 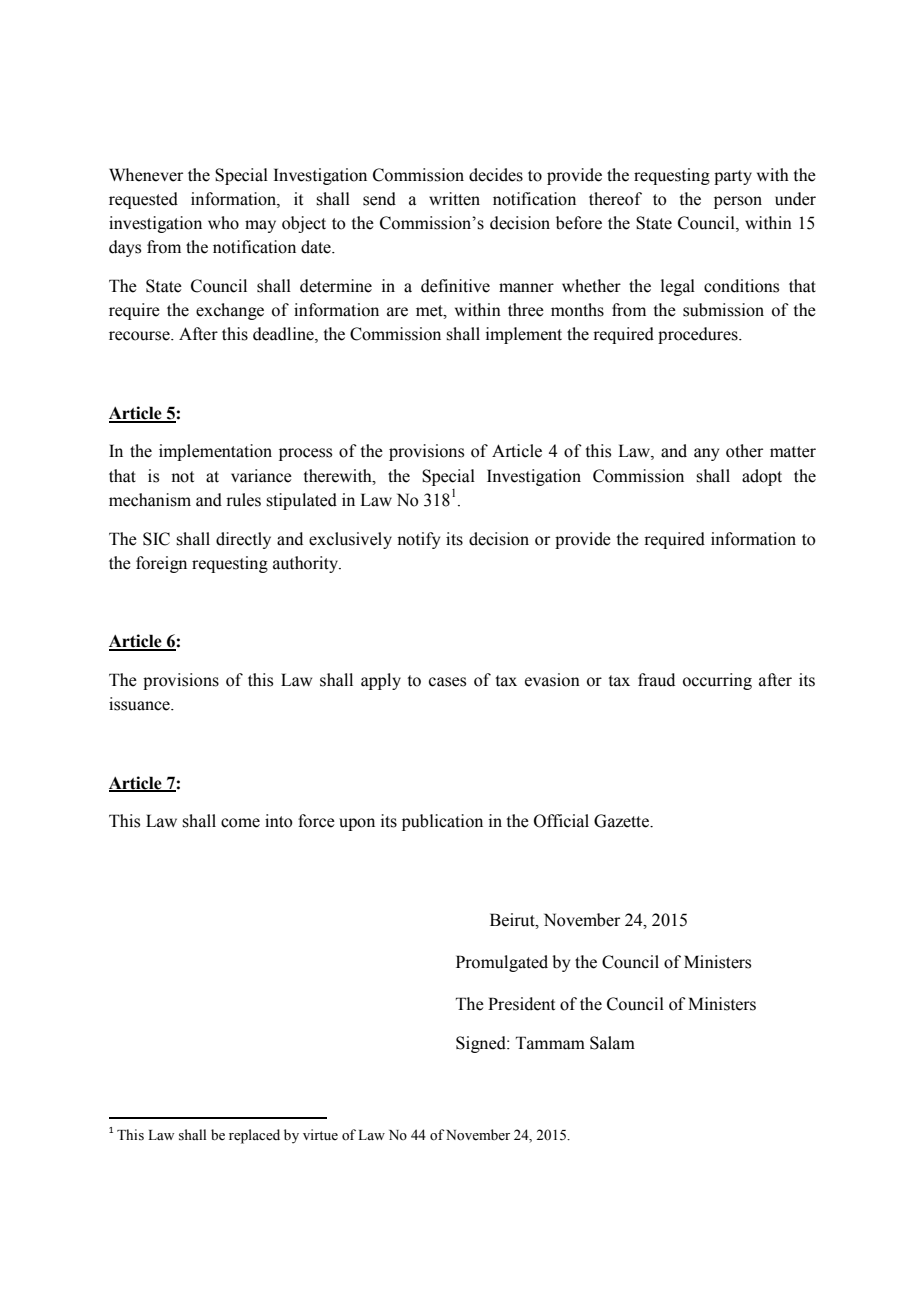 I want to click on occurring, so click(x=717, y=681).
